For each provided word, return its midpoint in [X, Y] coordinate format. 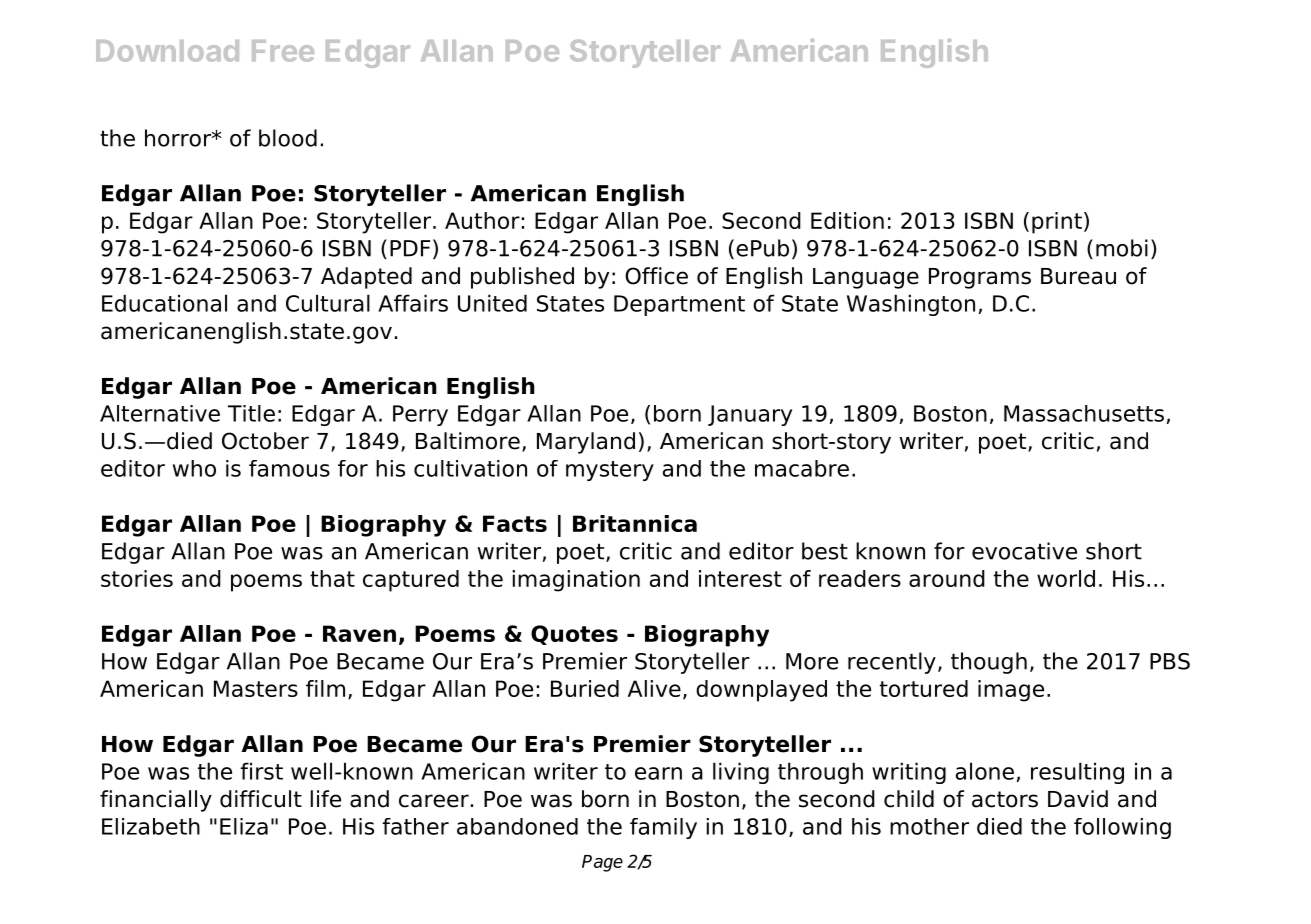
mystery [610, 471]
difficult [261, 799]
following [1122, 828]
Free [283, 51]
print [1057, 223]
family [663, 828]
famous [289, 468]
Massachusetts [1084, 413]
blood [288, 138]
